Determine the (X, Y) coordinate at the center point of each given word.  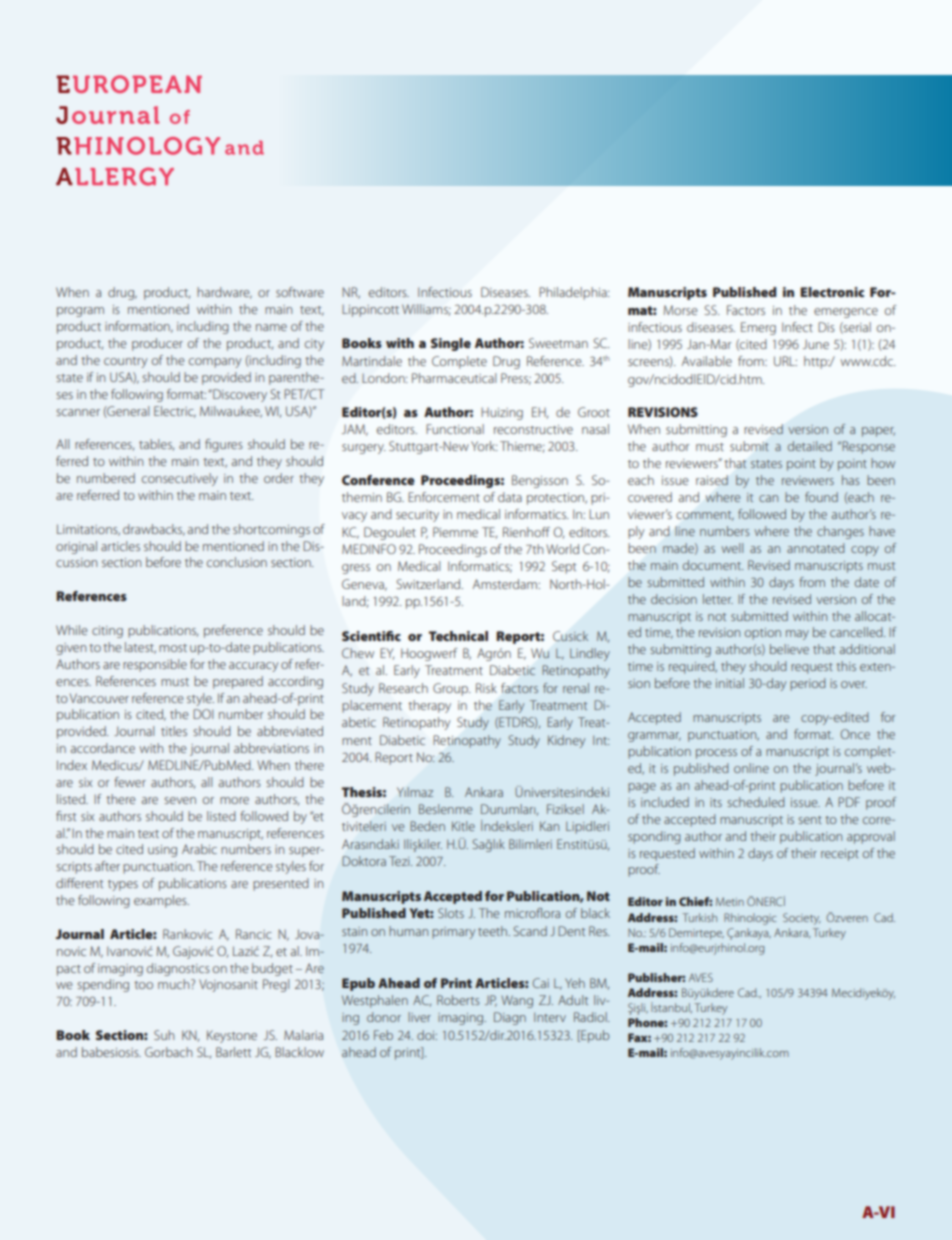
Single (451, 344)
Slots (451, 913)
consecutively (180, 479)
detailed (810, 446)
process (716, 754)
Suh (164, 1035)
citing (107, 632)
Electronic (832, 292)
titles (174, 731)
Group (452, 689)
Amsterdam (506, 584)
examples (161, 901)
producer (157, 344)
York (484, 446)
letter (718, 599)
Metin (730, 901)
